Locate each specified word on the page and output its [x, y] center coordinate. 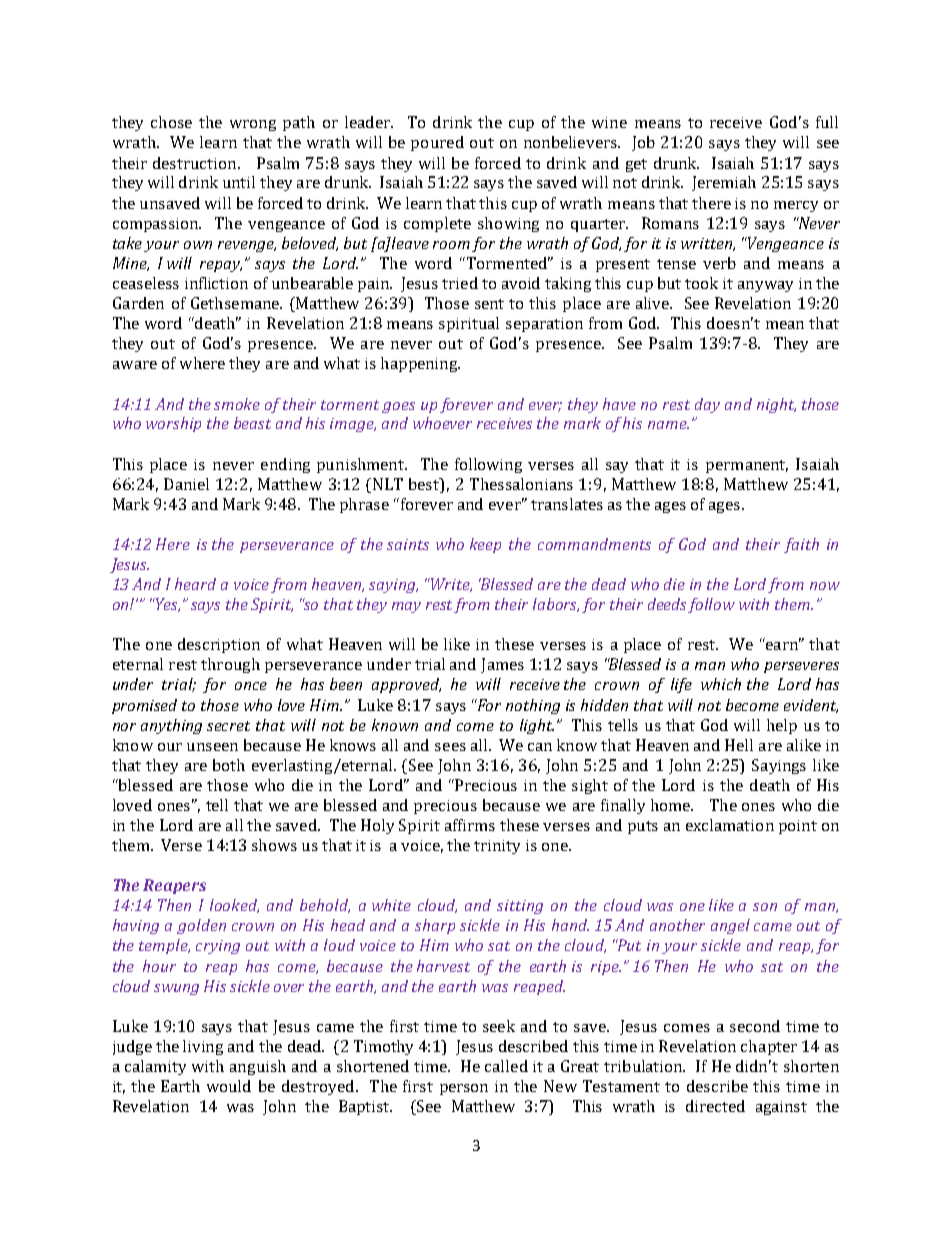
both [229, 765]
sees [450, 747]
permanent [747, 466]
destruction [196, 163]
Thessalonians [521, 484]
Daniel [186, 484]
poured [437, 143]
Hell [739, 745]
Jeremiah [724, 183]
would [229, 1086]
